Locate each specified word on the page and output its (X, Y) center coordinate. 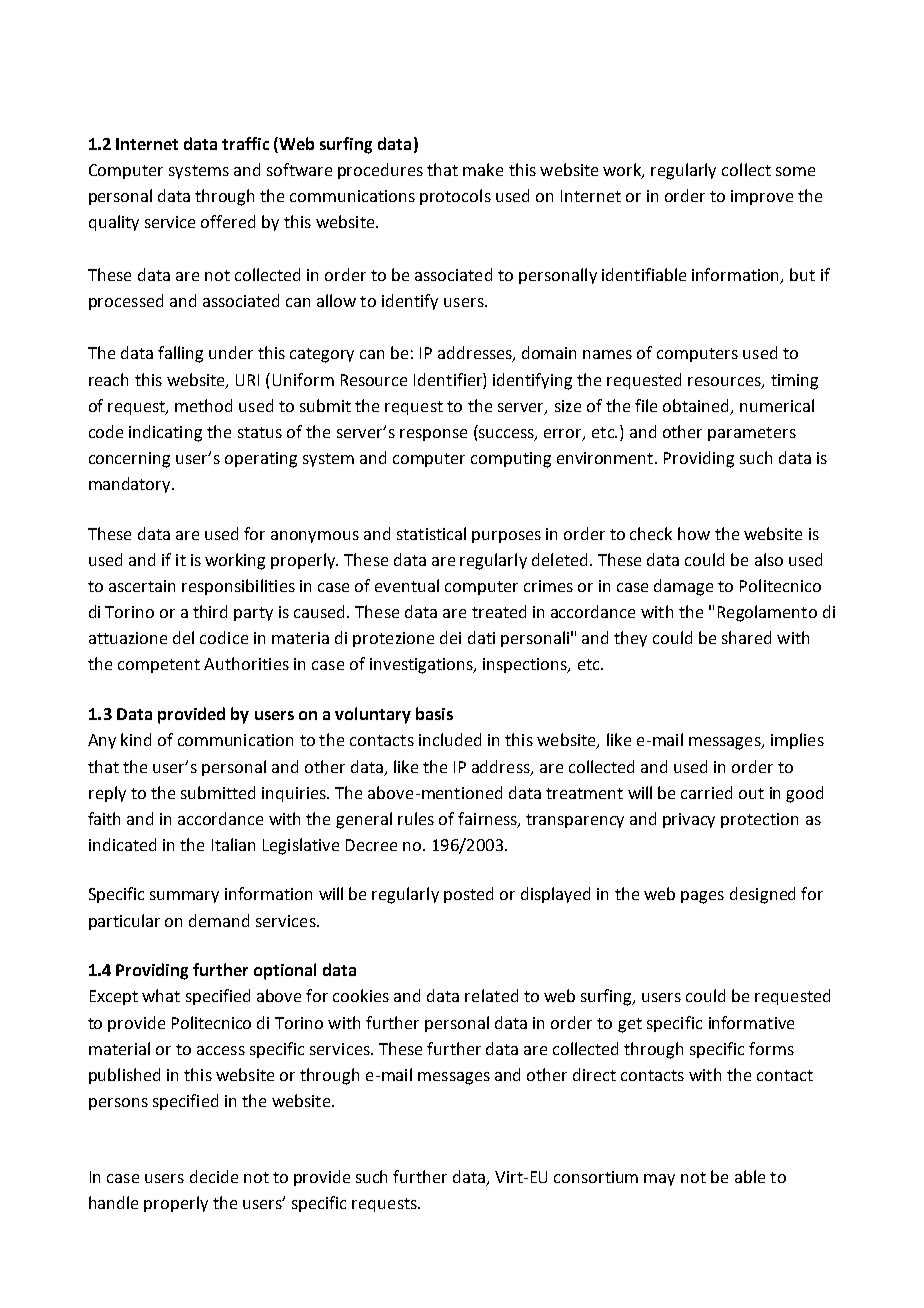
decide (214, 1176)
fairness (488, 819)
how (694, 533)
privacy (689, 820)
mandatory (131, 485)
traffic (245, 143)
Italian (233, 844)
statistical (431, 533)
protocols (455, 197)
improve (762, 197)
